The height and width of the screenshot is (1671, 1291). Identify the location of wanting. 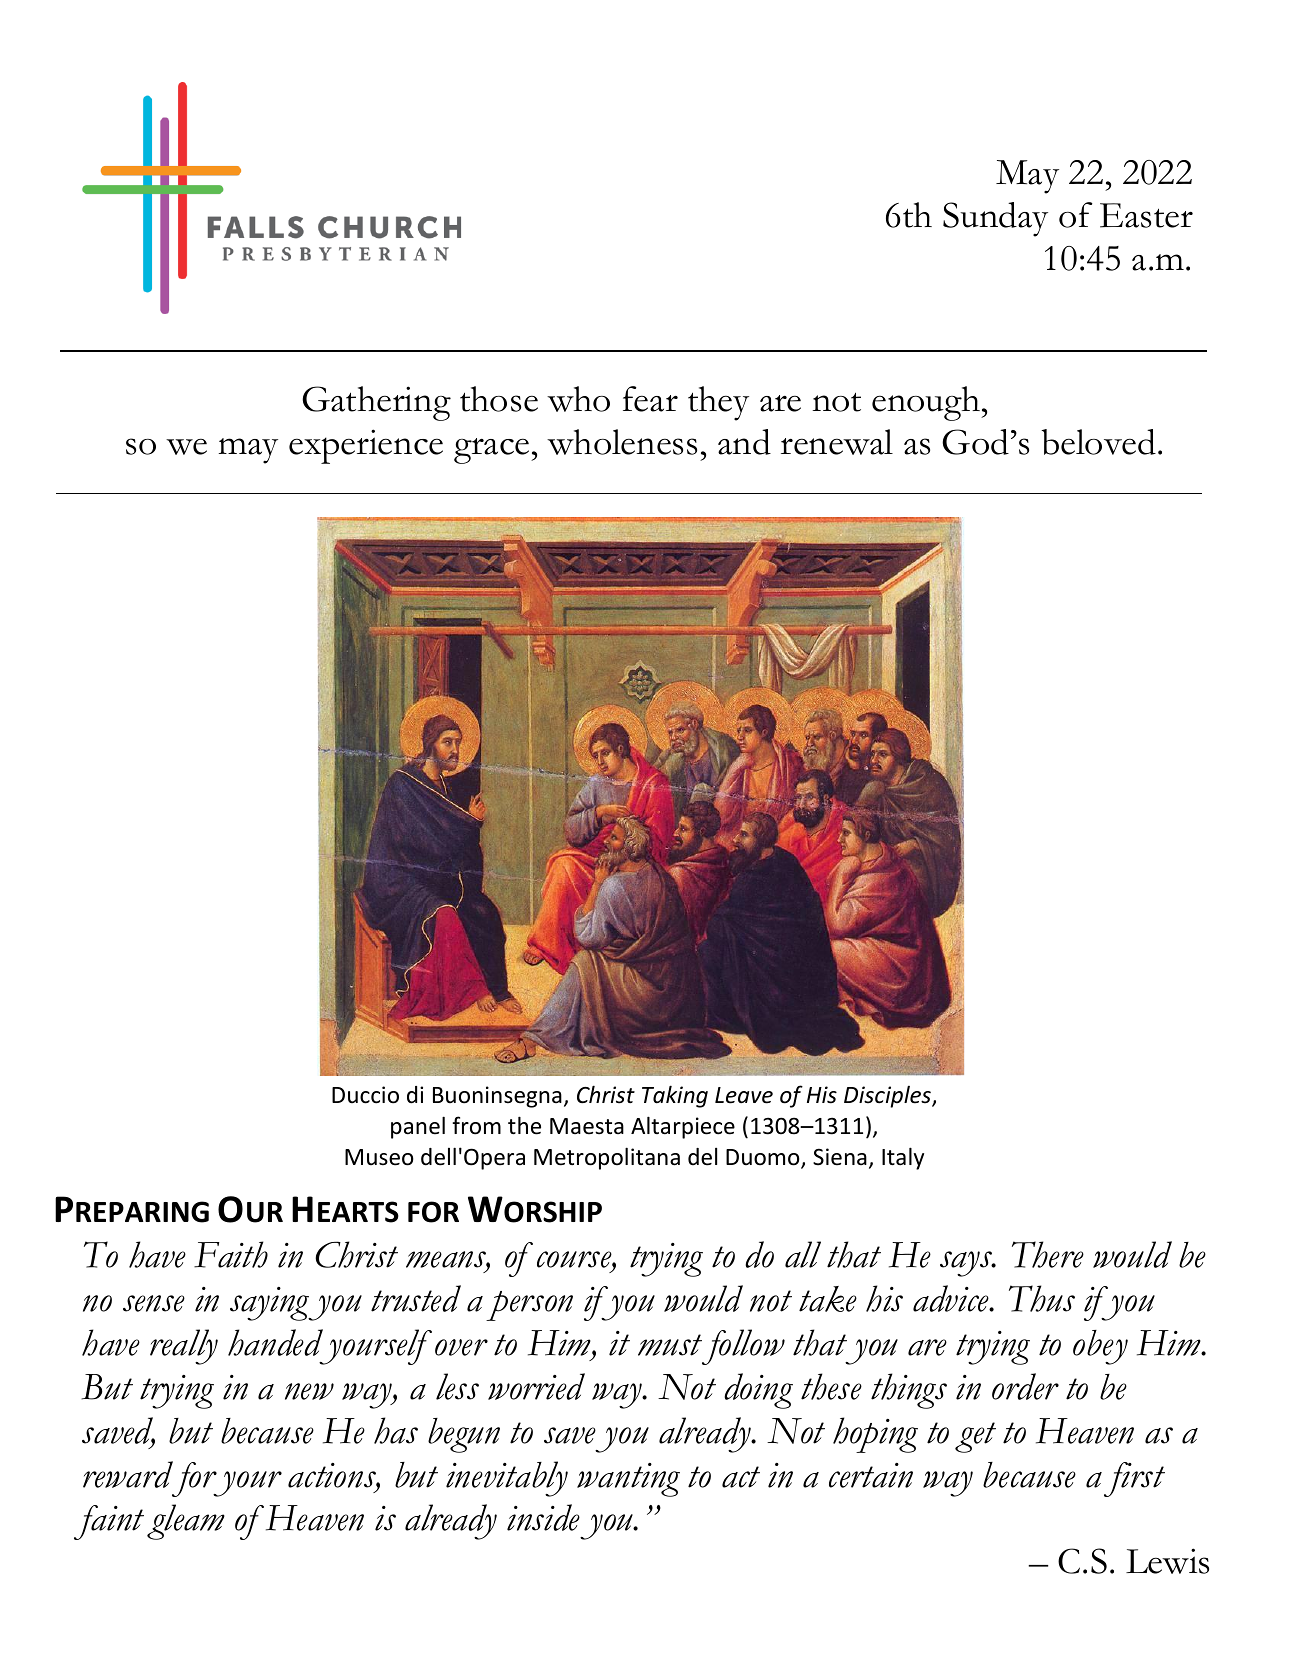
(628, 1480).
